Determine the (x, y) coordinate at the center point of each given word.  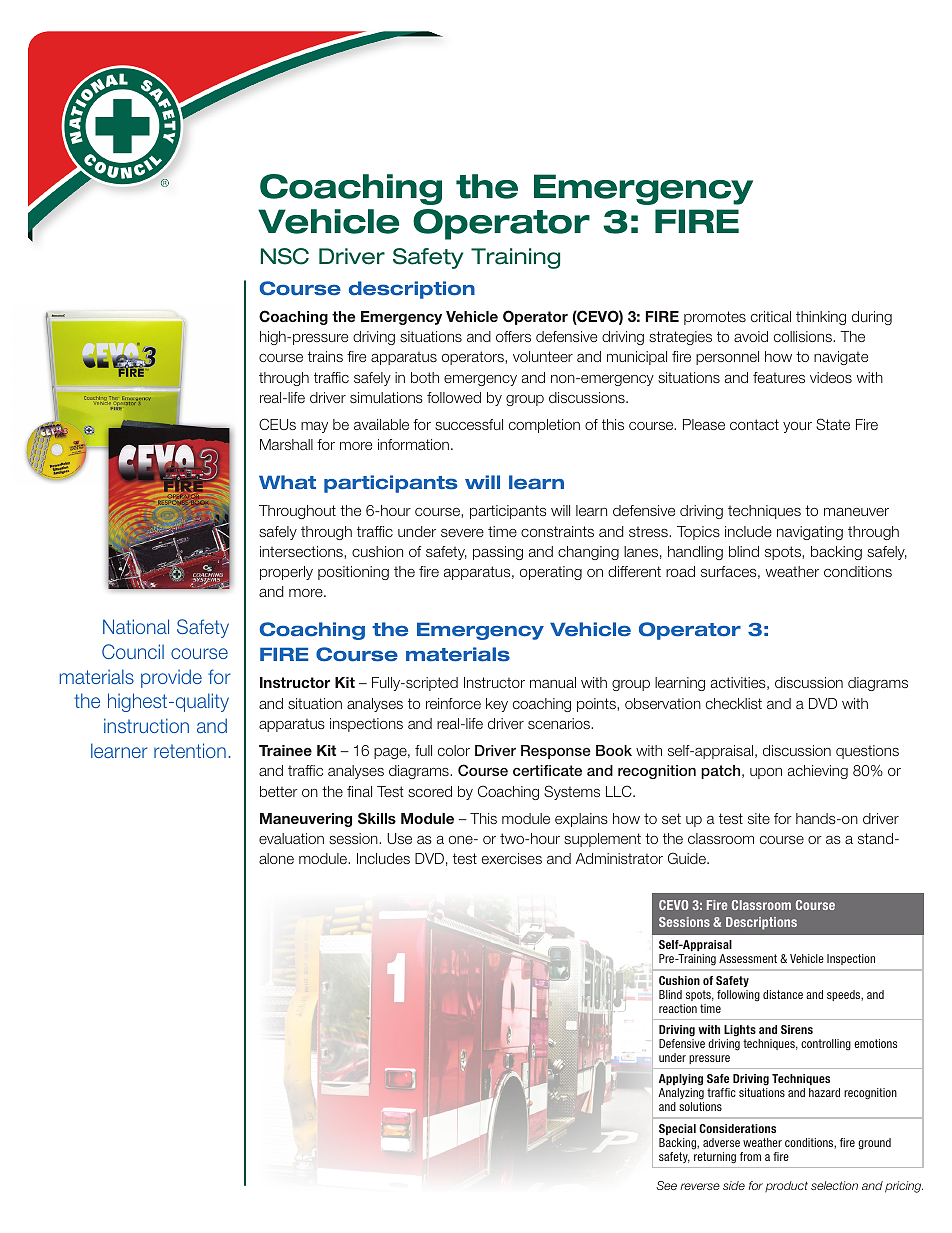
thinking (821, 318)
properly (286, 573)
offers (513, 336)
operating (551, 573)
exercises (512, 858)
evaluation (291, 838)
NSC (285, 256)
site (759, 818)
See (666, 1185)
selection (834, 1185)
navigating (810, 533)
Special (677, 1129)
